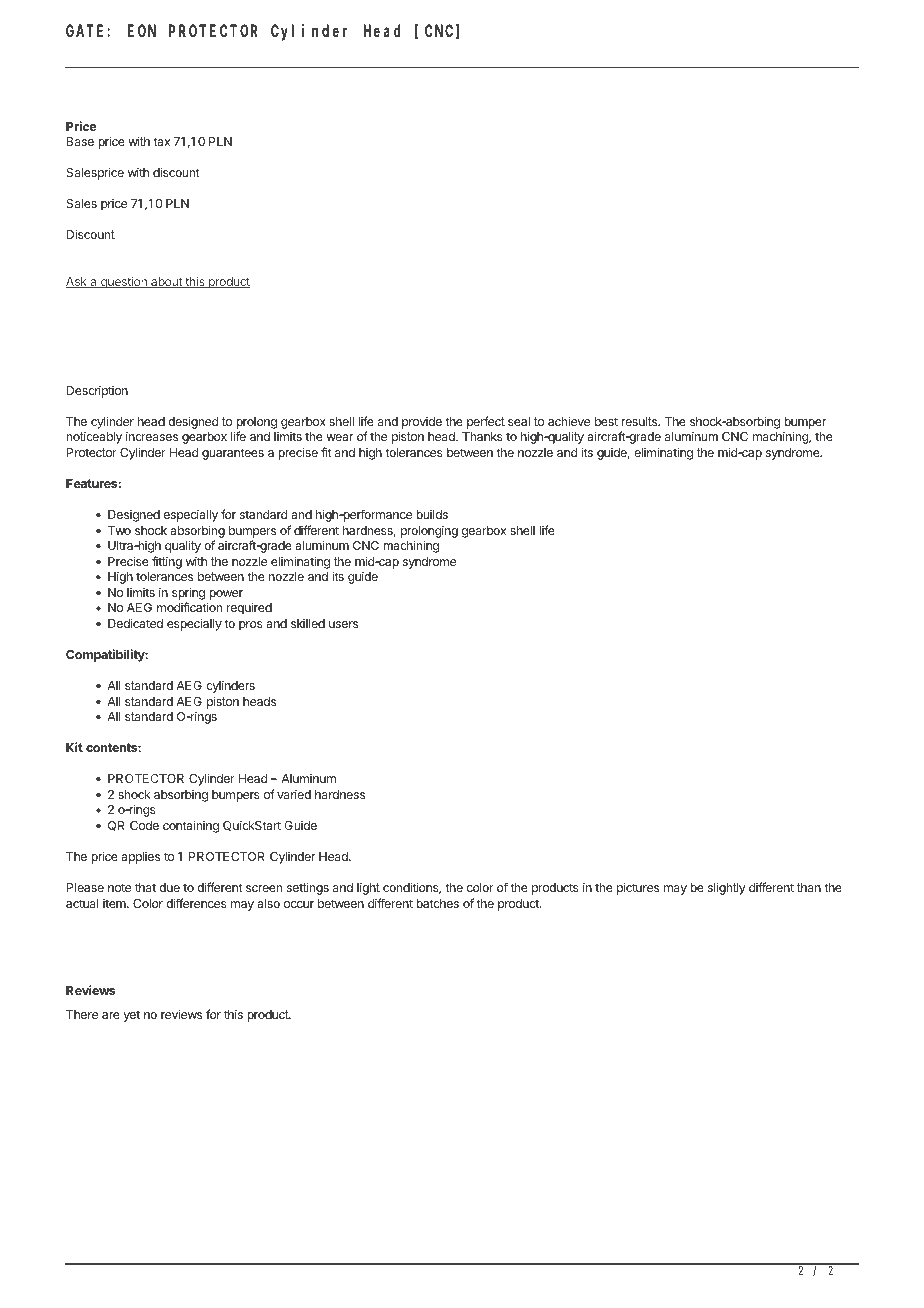  I want to click on yet, so click(131, 1016).
